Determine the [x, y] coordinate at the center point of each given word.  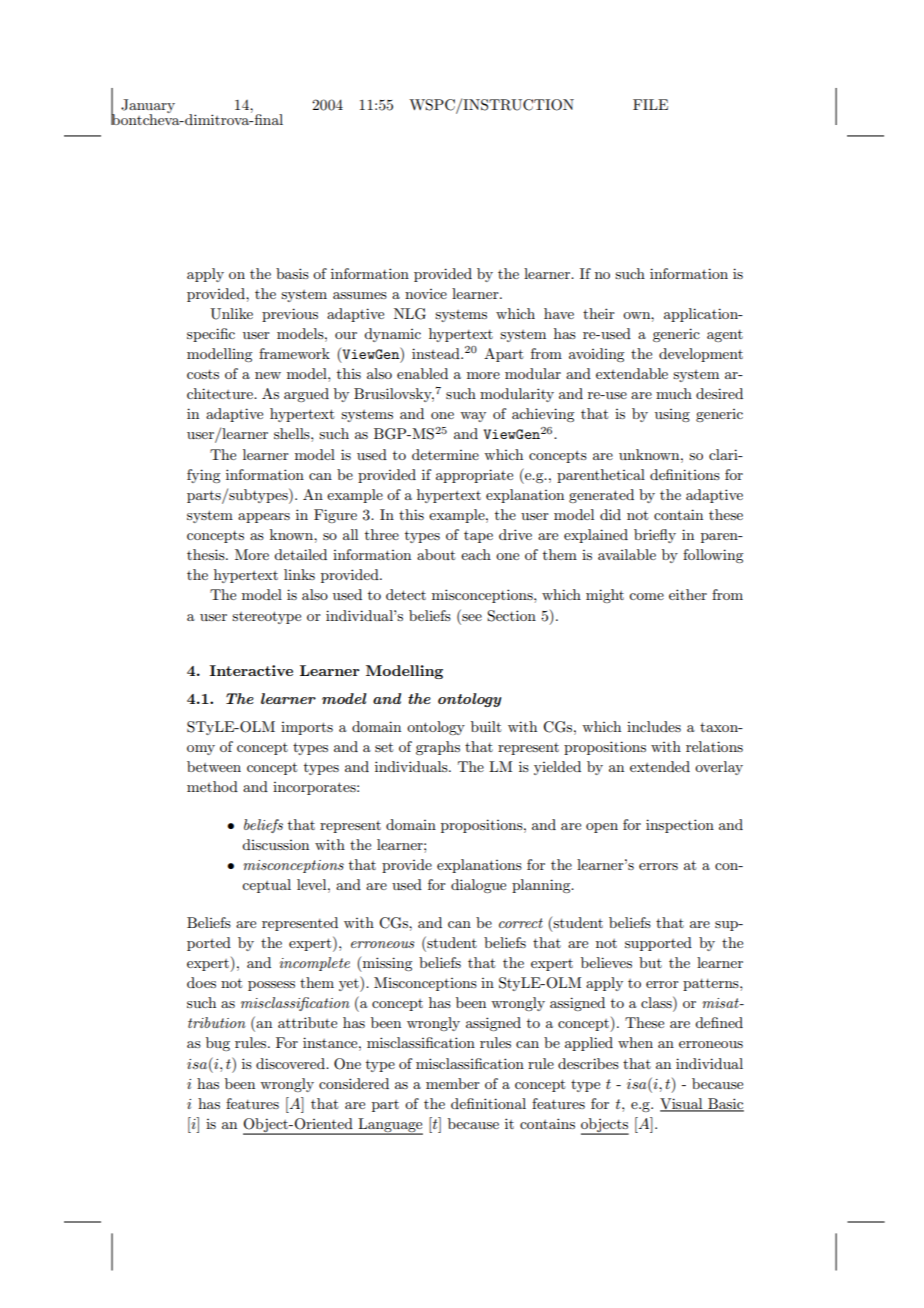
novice [426, 294]
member [453, 1083]
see [472, 617]
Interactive [251, 670]
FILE [650, 104]
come [646, 596]
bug [218, 1044]
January [148, 107]
